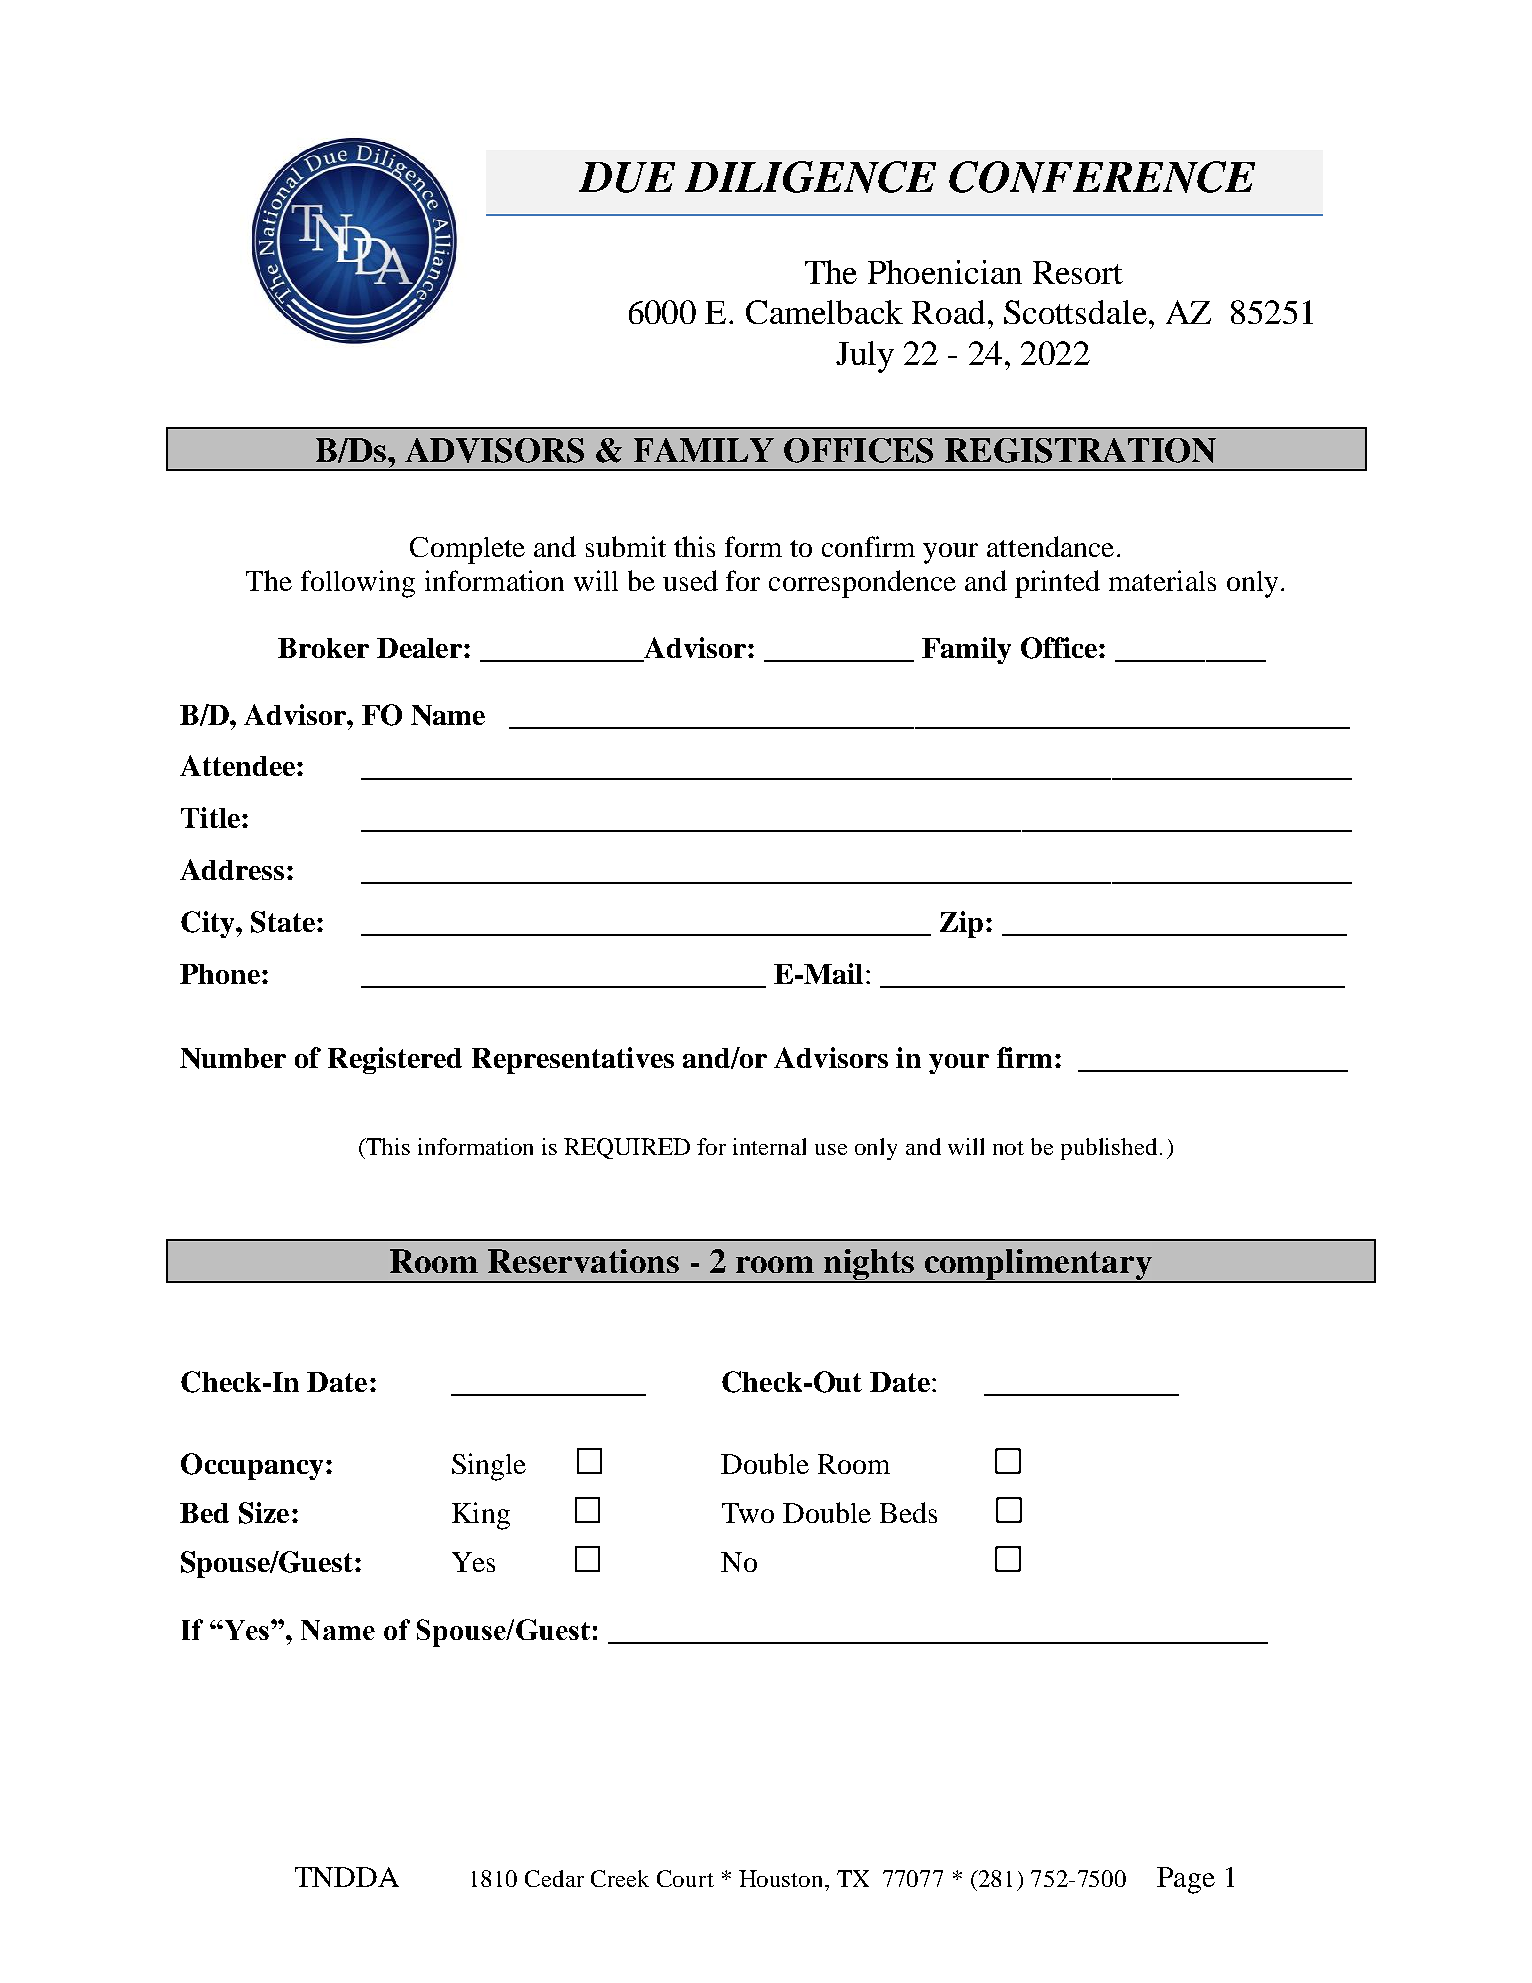  I want to click on published, so click(1109, 1149).
